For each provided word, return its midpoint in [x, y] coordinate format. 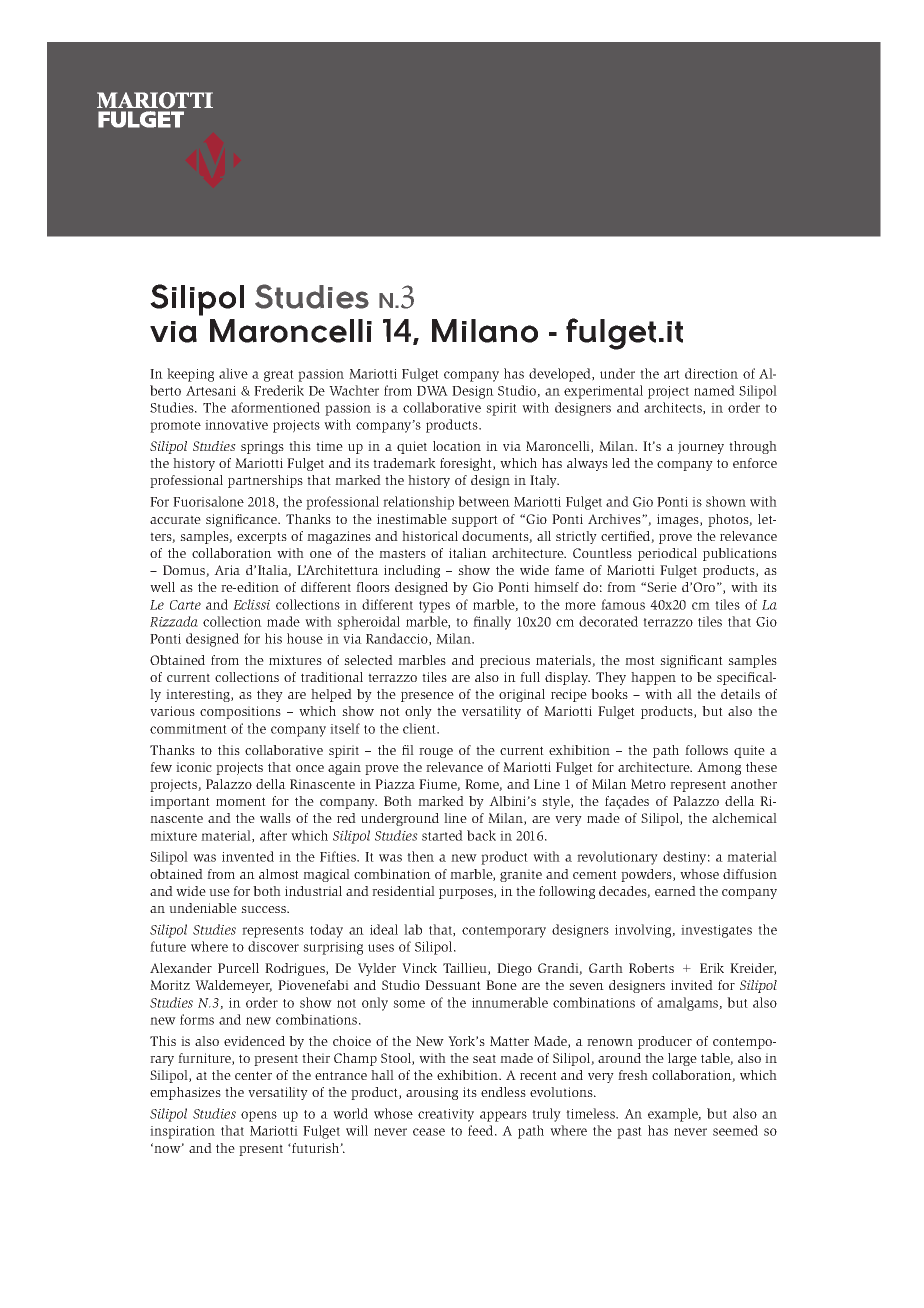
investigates [716, 931]
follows [706, 750]
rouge [436, 753]
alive [233, 373]
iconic [194, 767]
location [457, 446]
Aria [227, 570]
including [412, 571]
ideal [384, 929]
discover [273, 946]
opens [259, 1116]
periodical [667, 554]
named [714, 390]
